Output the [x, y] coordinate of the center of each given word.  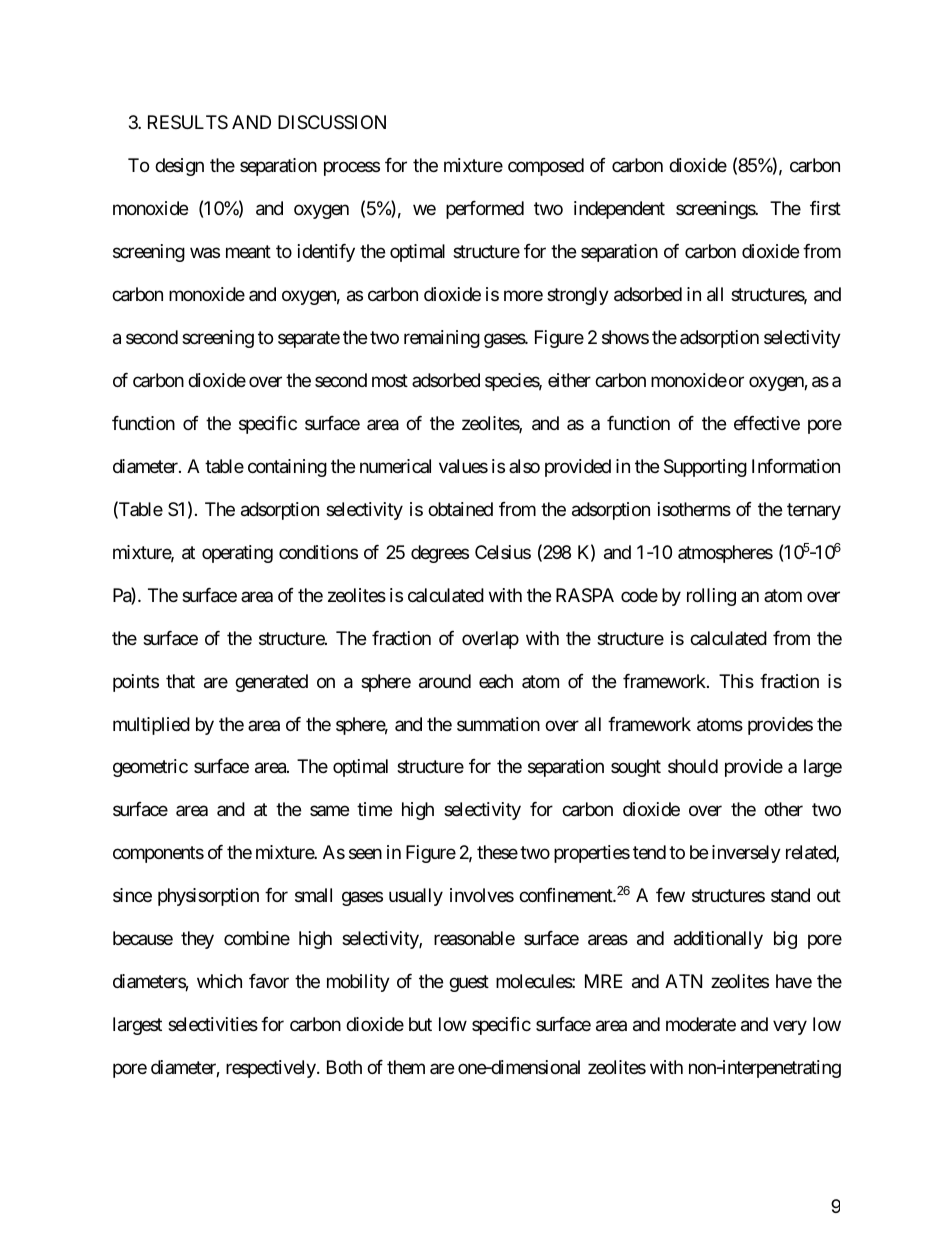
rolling [711, 597]
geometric [150, 768]
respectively [272, 1069]
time [374, 809]
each [496, 681]
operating [237, 554]
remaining [442, 339]
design [179, 167]
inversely [746, 854]
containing [287, 468]
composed [546, 167]
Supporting [705, 468]
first [825, 208]
